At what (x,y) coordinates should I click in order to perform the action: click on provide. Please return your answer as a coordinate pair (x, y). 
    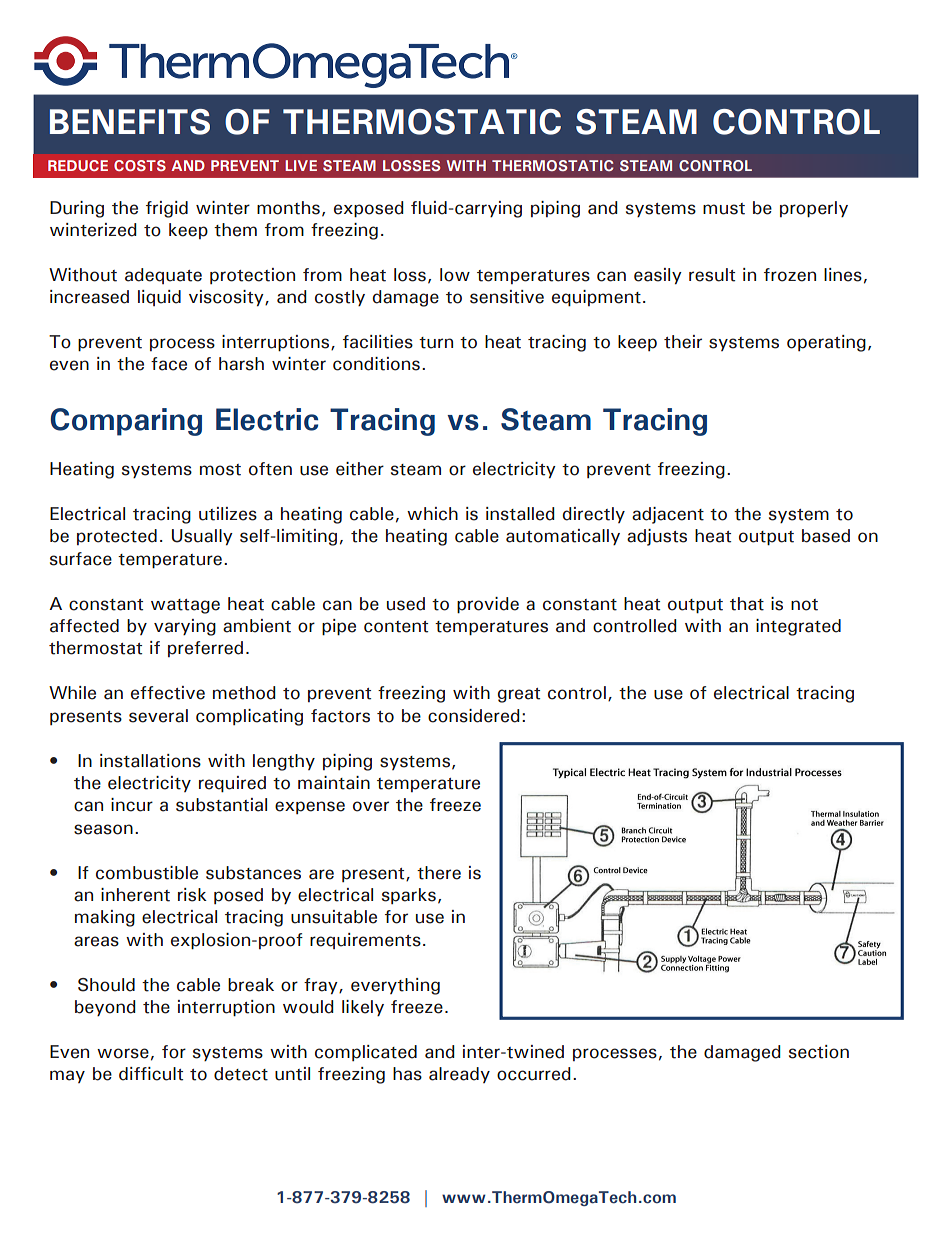
    Looking at the image, I should click on (488, 605).
